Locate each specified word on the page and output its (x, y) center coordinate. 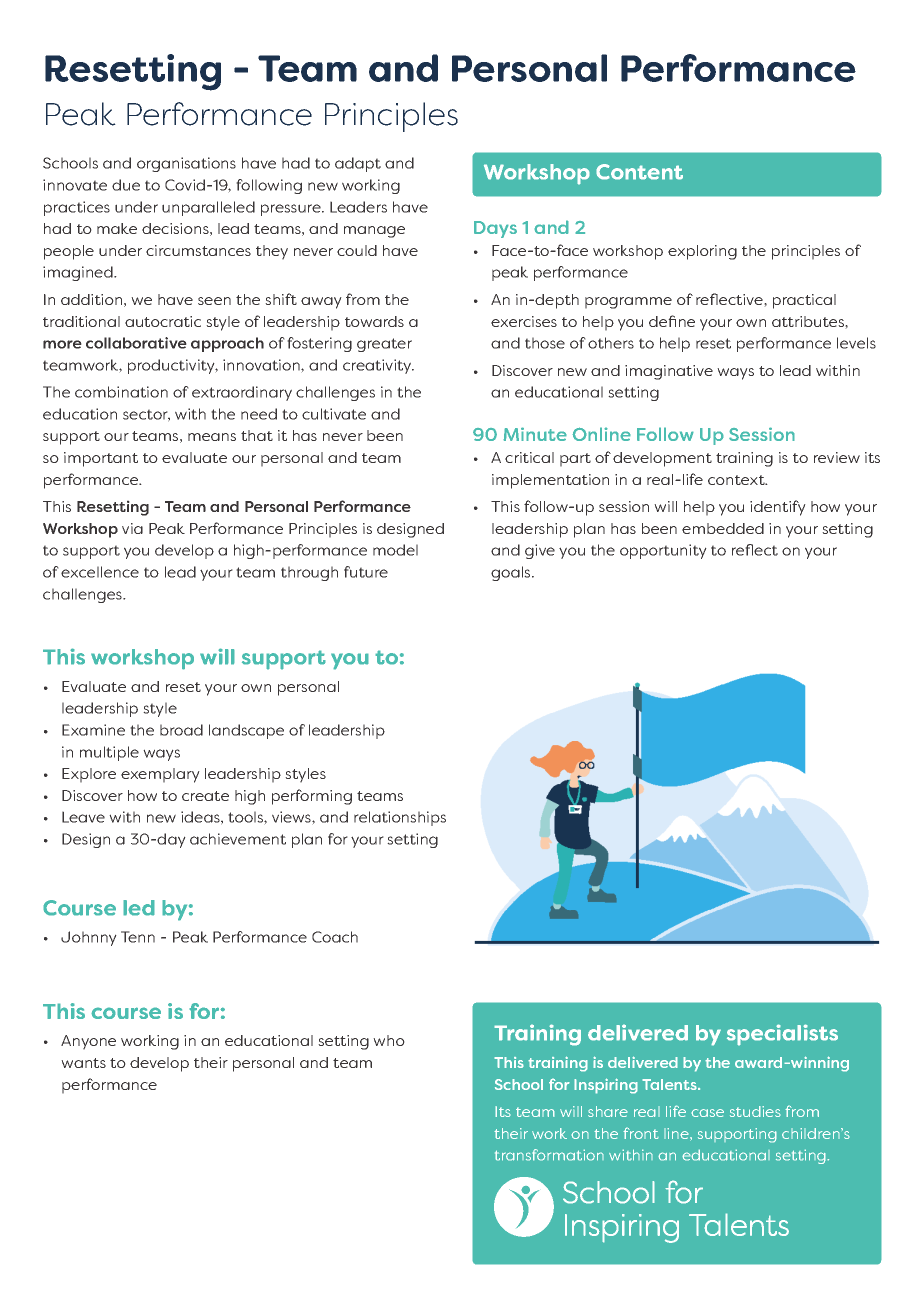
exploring (702, 252)
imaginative (669, 372)
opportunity (663, 551)
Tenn (138, 937)
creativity (378, 366)
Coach (335, 937)
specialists (782, 1035)
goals (512, 573)
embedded (723, 528)
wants (83, 1063)
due (126, 185)
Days (495, 229)
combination (121, 392)
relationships (400, 818)
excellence (100, 572)
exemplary (160, 775)
